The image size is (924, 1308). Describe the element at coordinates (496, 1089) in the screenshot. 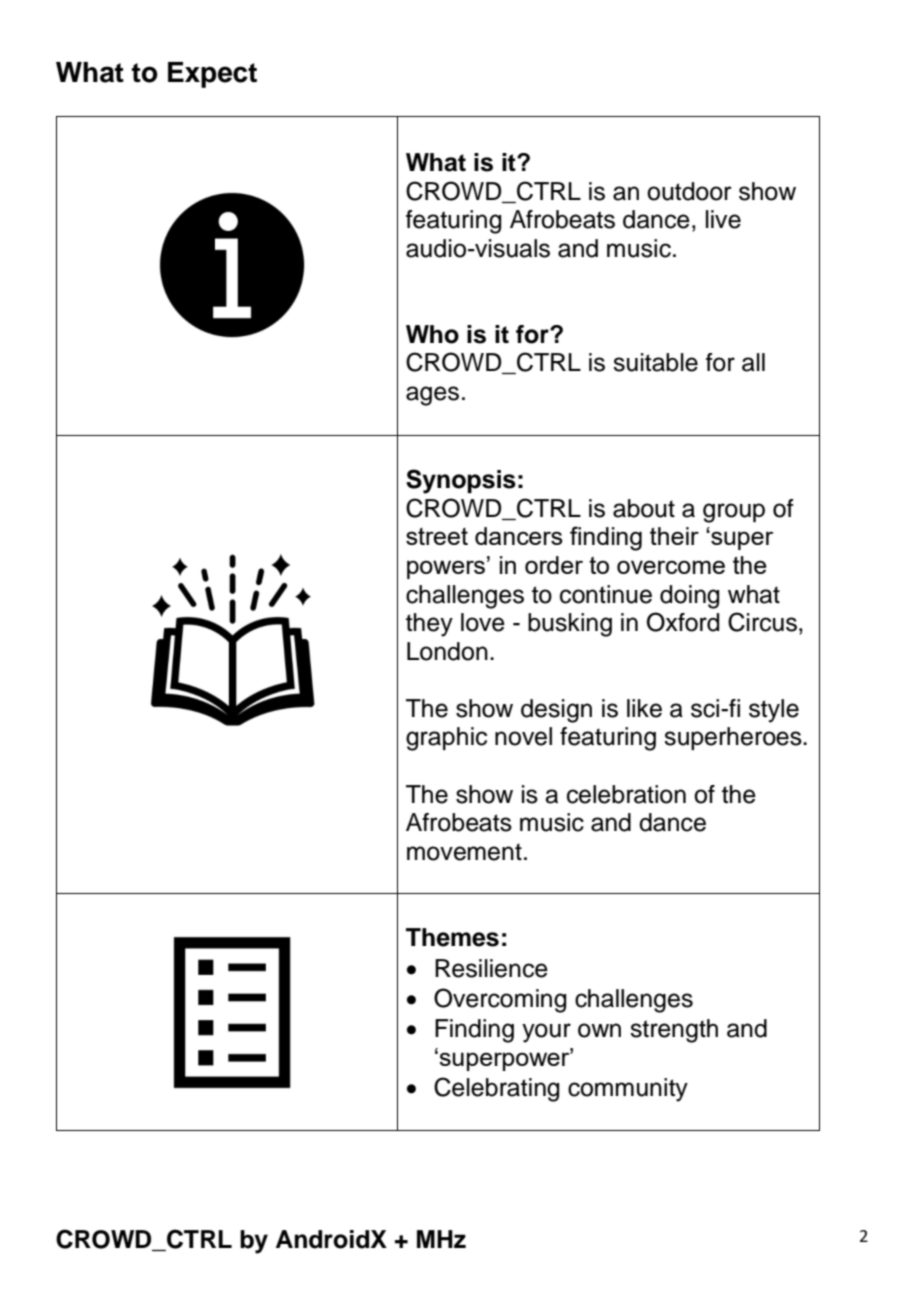

I see `Celebrating` at that location.
